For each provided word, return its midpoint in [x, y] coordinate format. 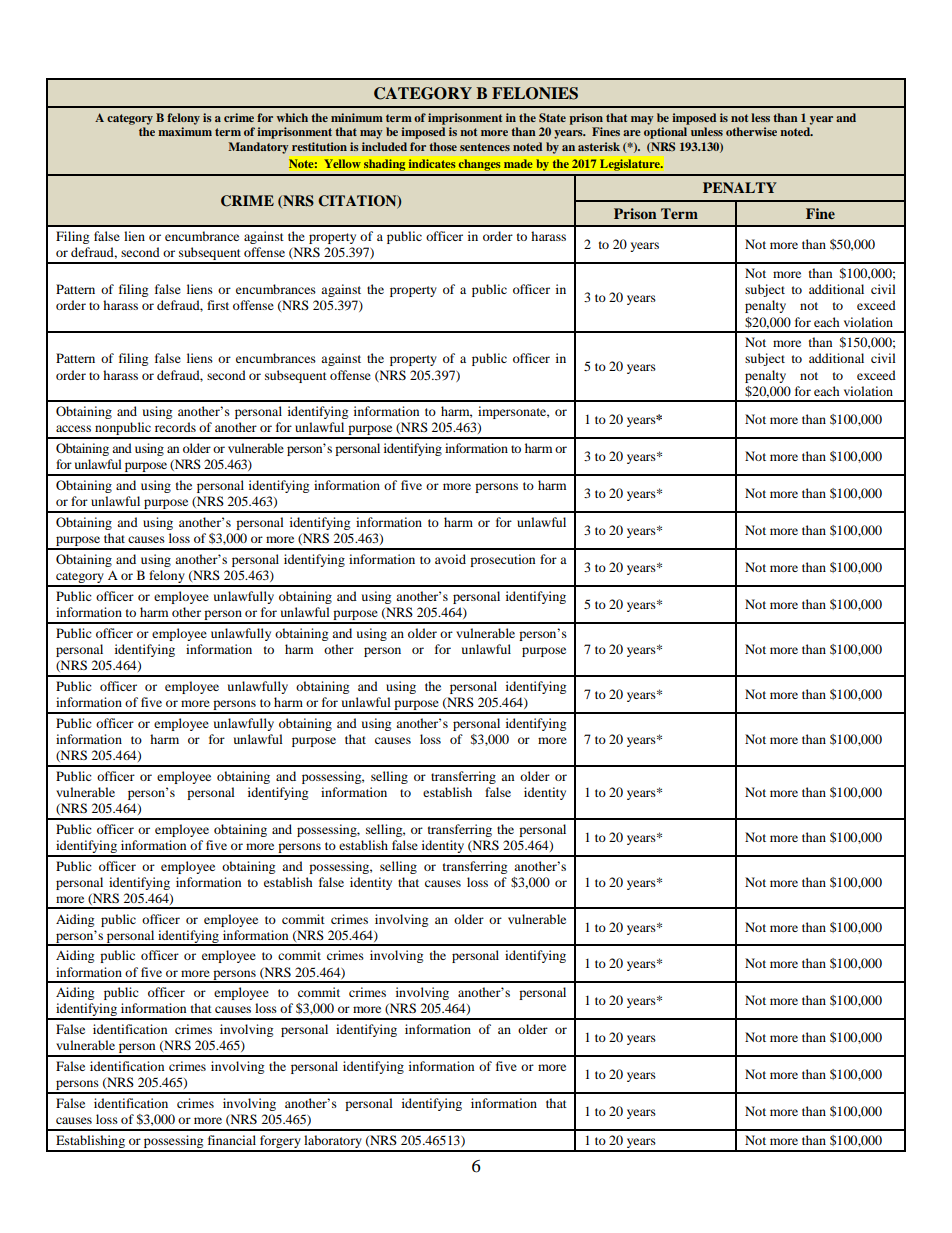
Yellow [342, 164]
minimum [357, 117]
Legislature [631, 165]
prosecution [502, 560]
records [175, 427]
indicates [432, 164]
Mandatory [258, 148]
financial [232, 1140]
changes [479, 165]
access [73, 428]
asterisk [599, 146]
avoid [450, 559]
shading [385, 165]
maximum [185, 131]
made [518, 164]
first [218, 305]
